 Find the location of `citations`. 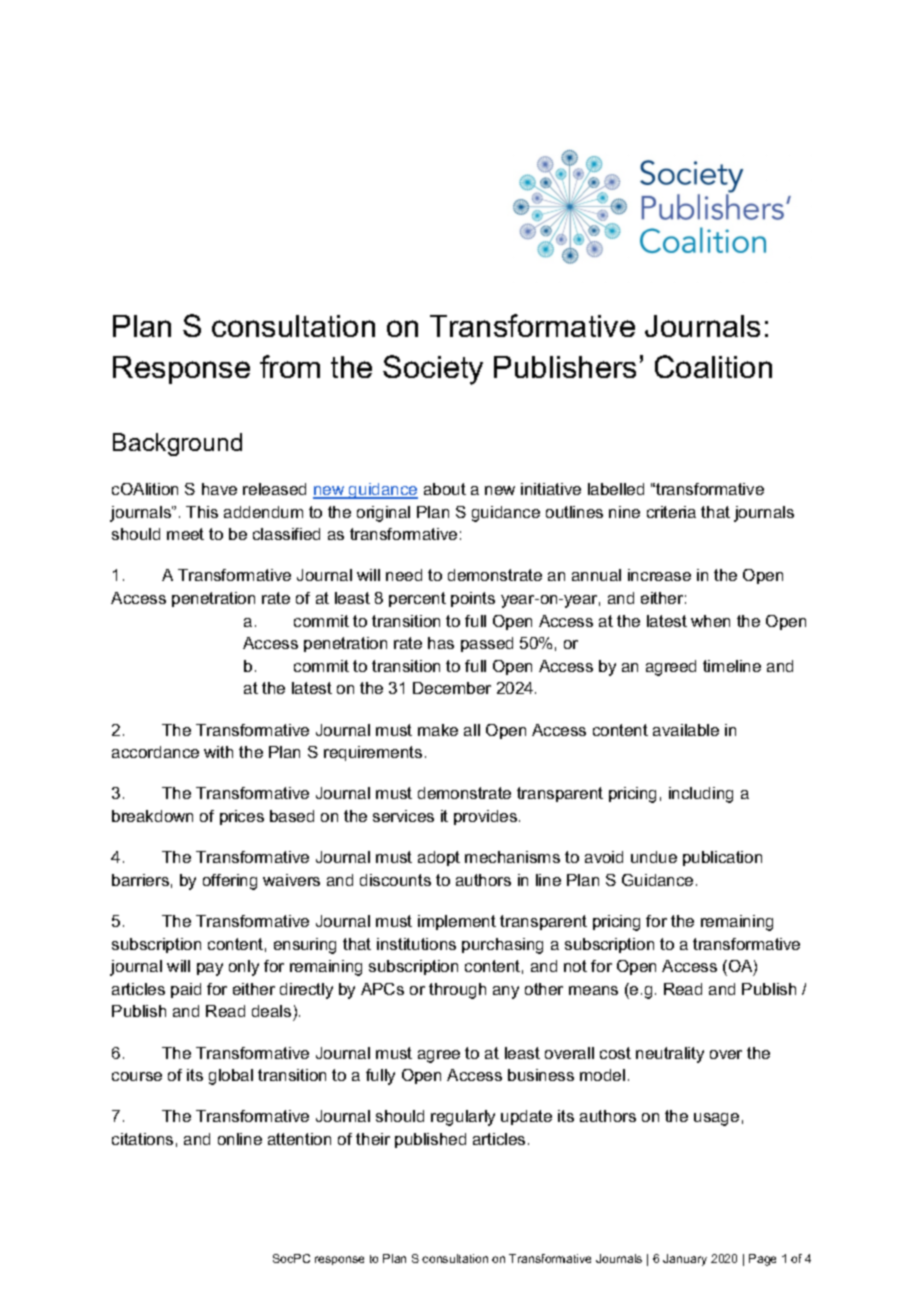

citations is located at coordinates (142, 1139).
